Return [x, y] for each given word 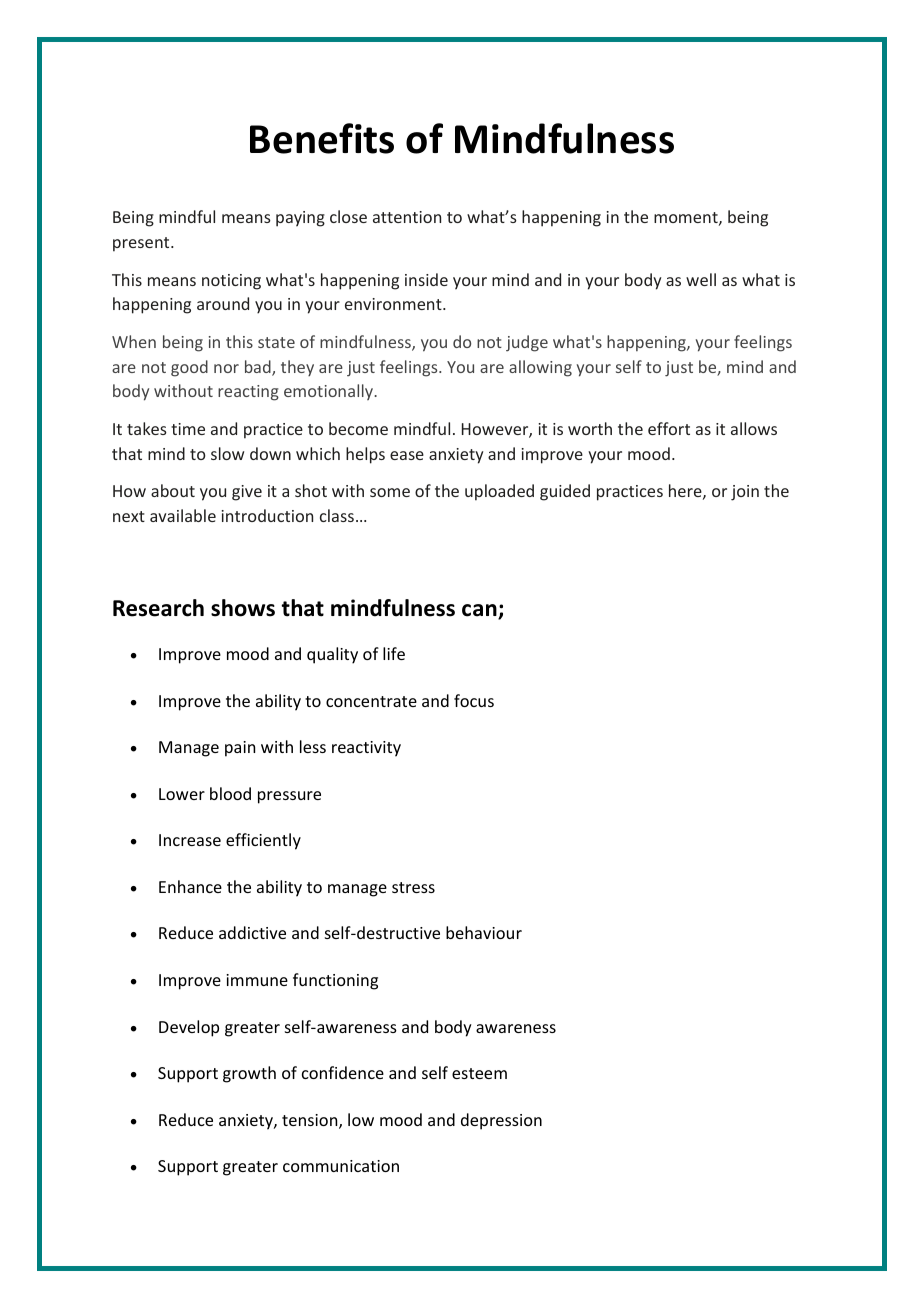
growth [249, 1074]
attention [407, 217]
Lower [182, 794]
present [142, 244]
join [745, 493]
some [390, 492]
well [701, 279]
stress [413, 887]
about [173, 490]
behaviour [484, 932]
